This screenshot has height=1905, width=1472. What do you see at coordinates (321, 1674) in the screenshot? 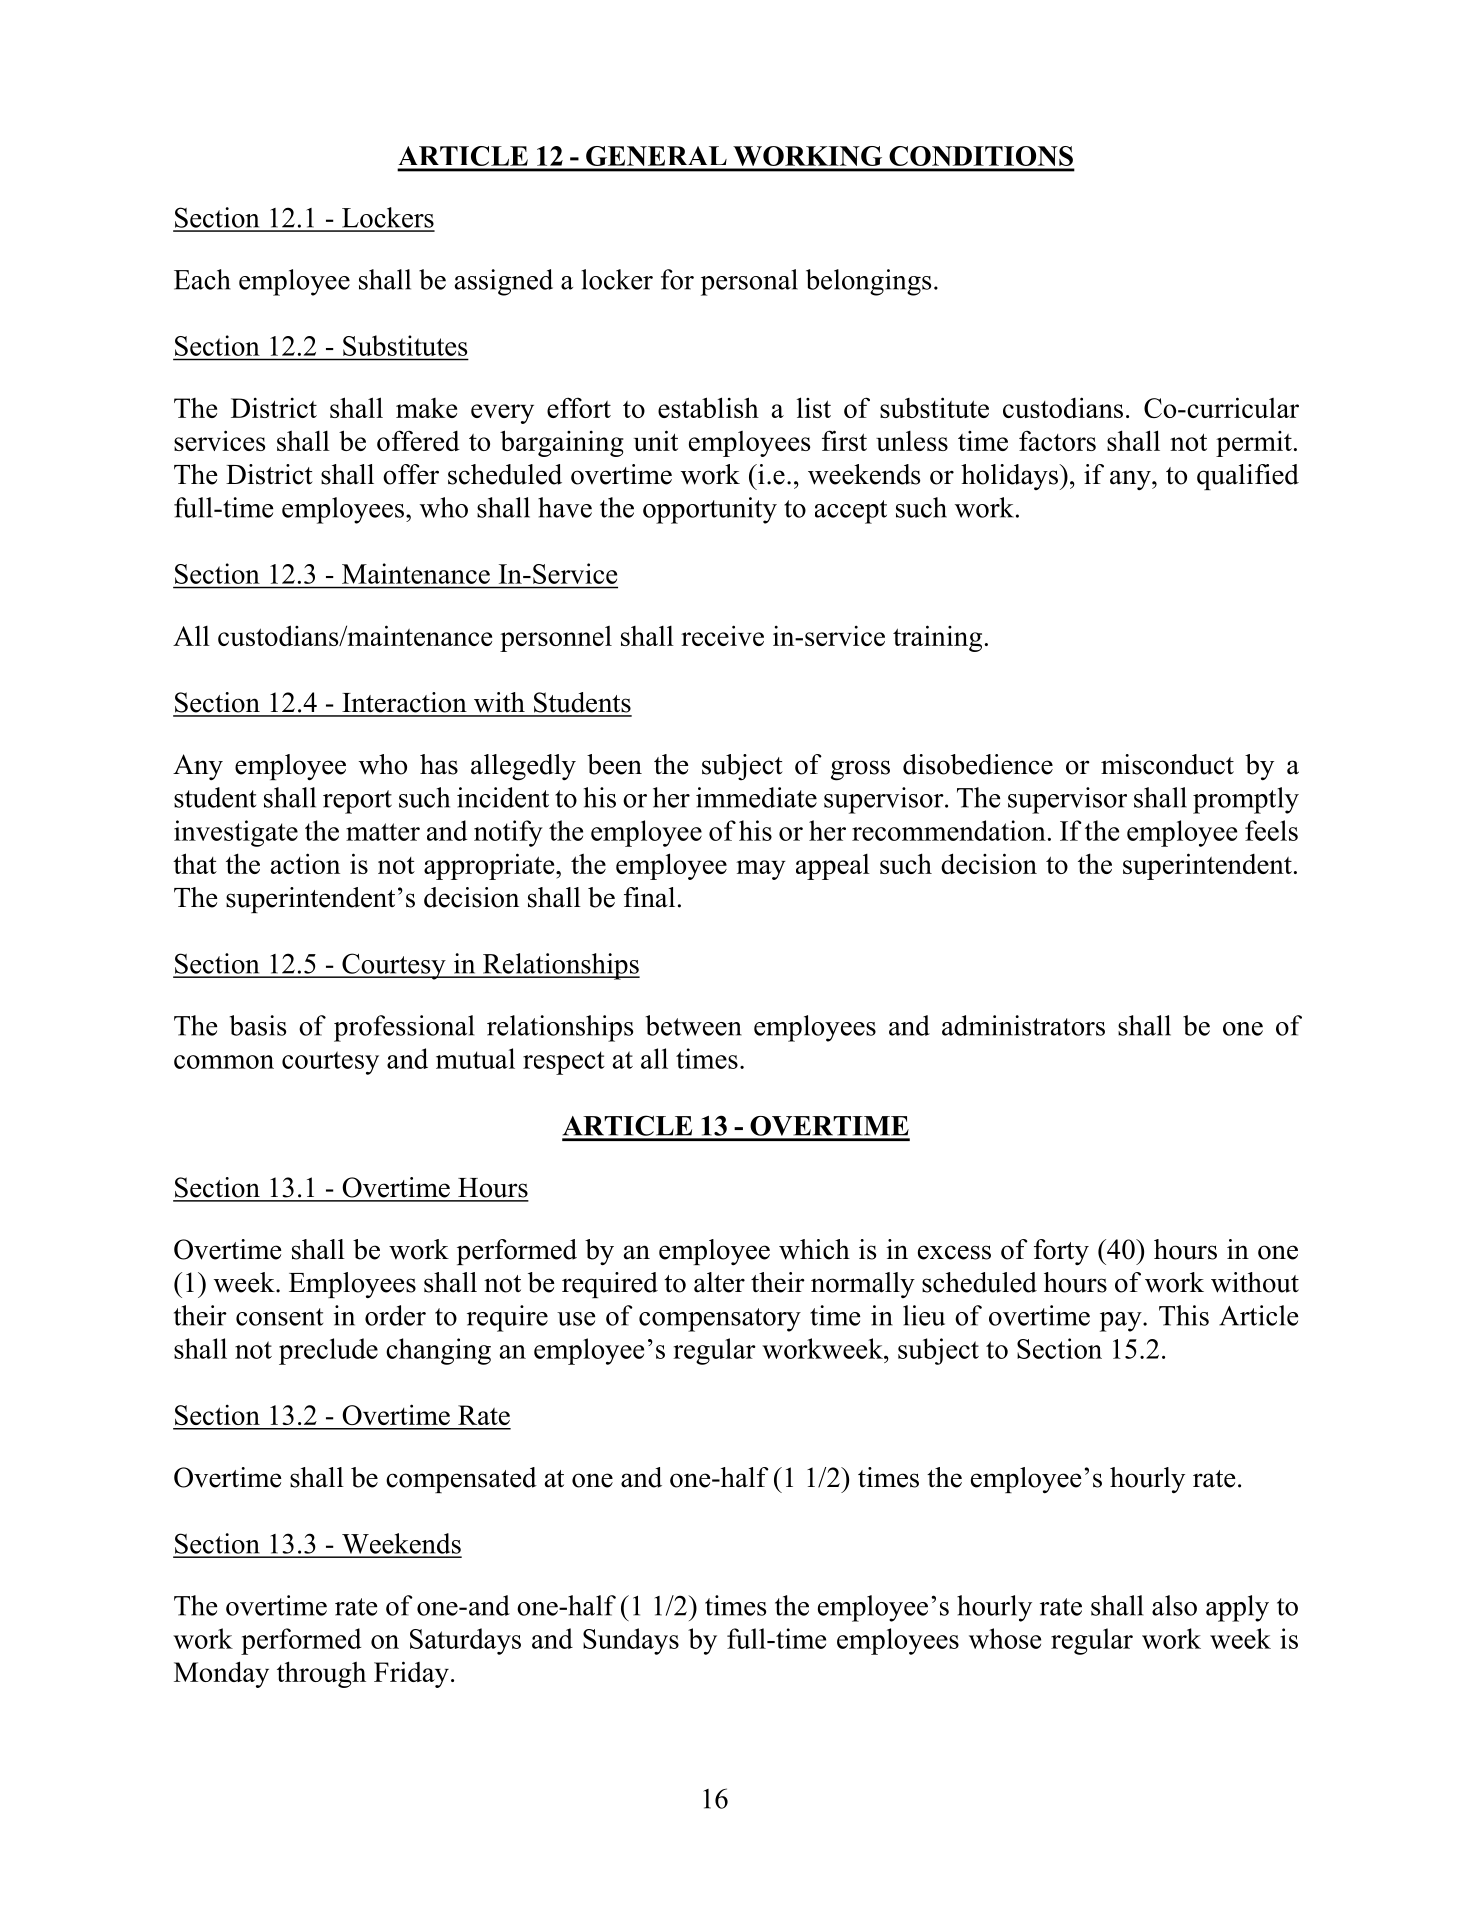
I see `through` at bounding box center [321, 1674].
